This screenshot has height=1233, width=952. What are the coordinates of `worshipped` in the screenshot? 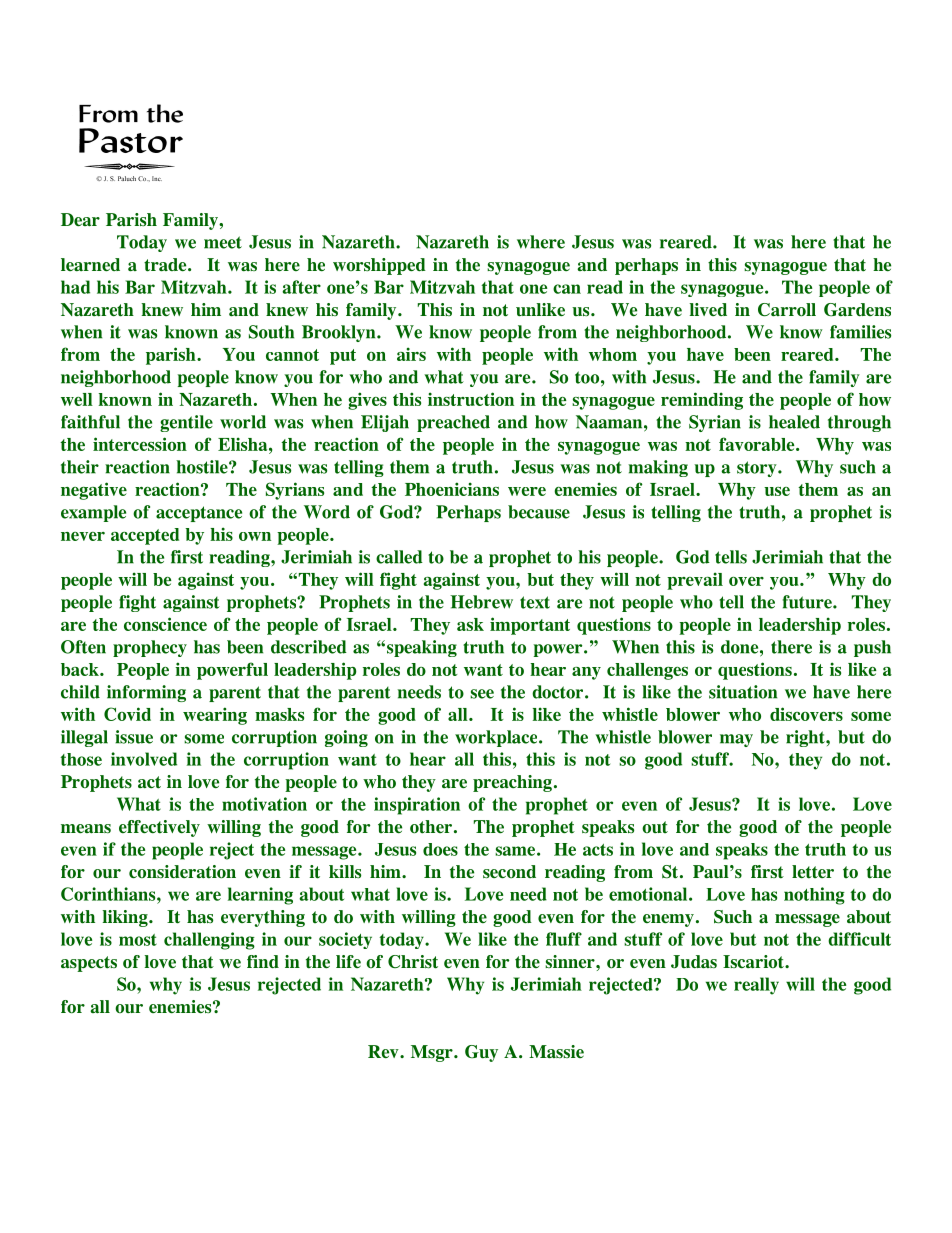 It's located at (379, 266).
